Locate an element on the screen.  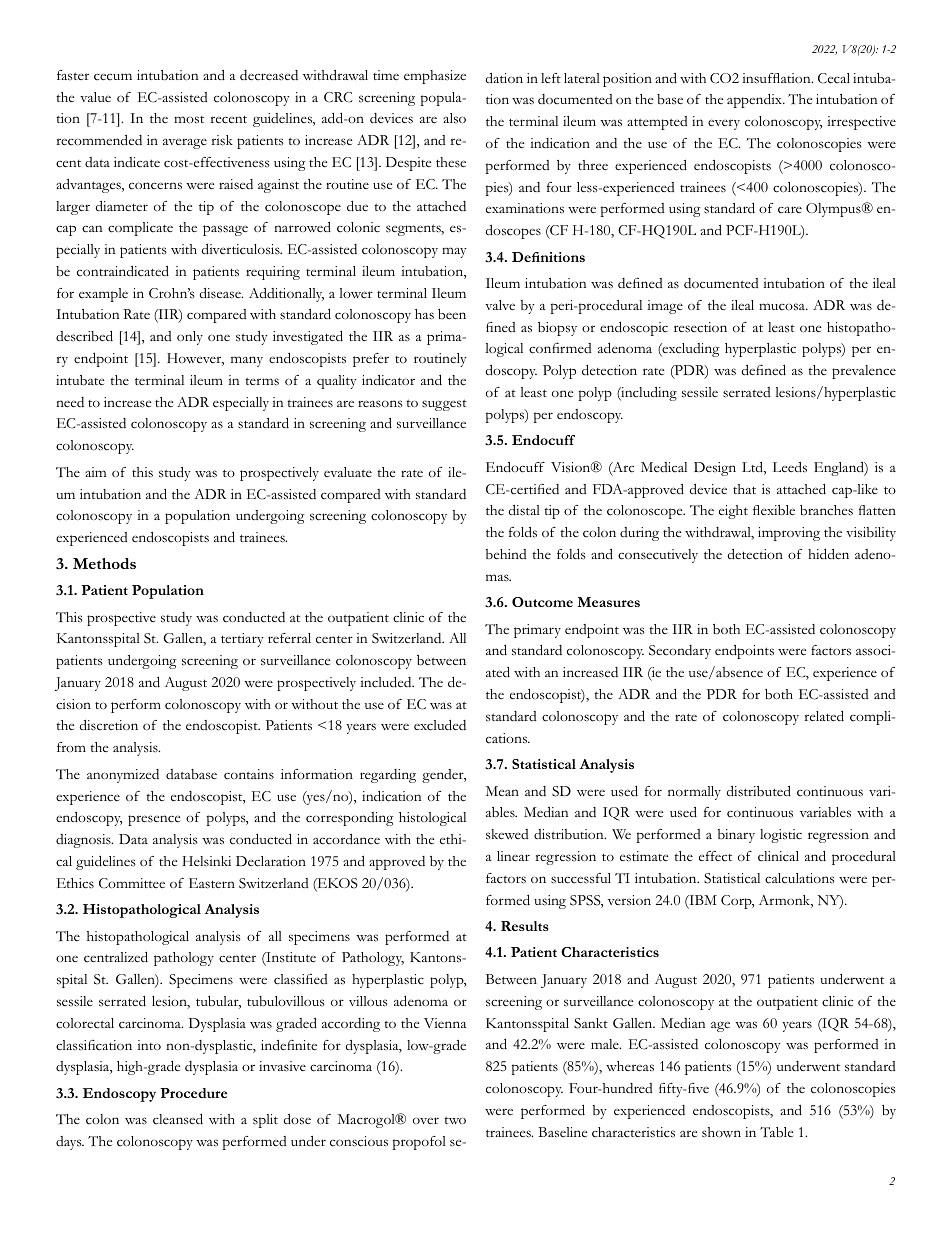
logistic is located at coordinates (781, 836).
